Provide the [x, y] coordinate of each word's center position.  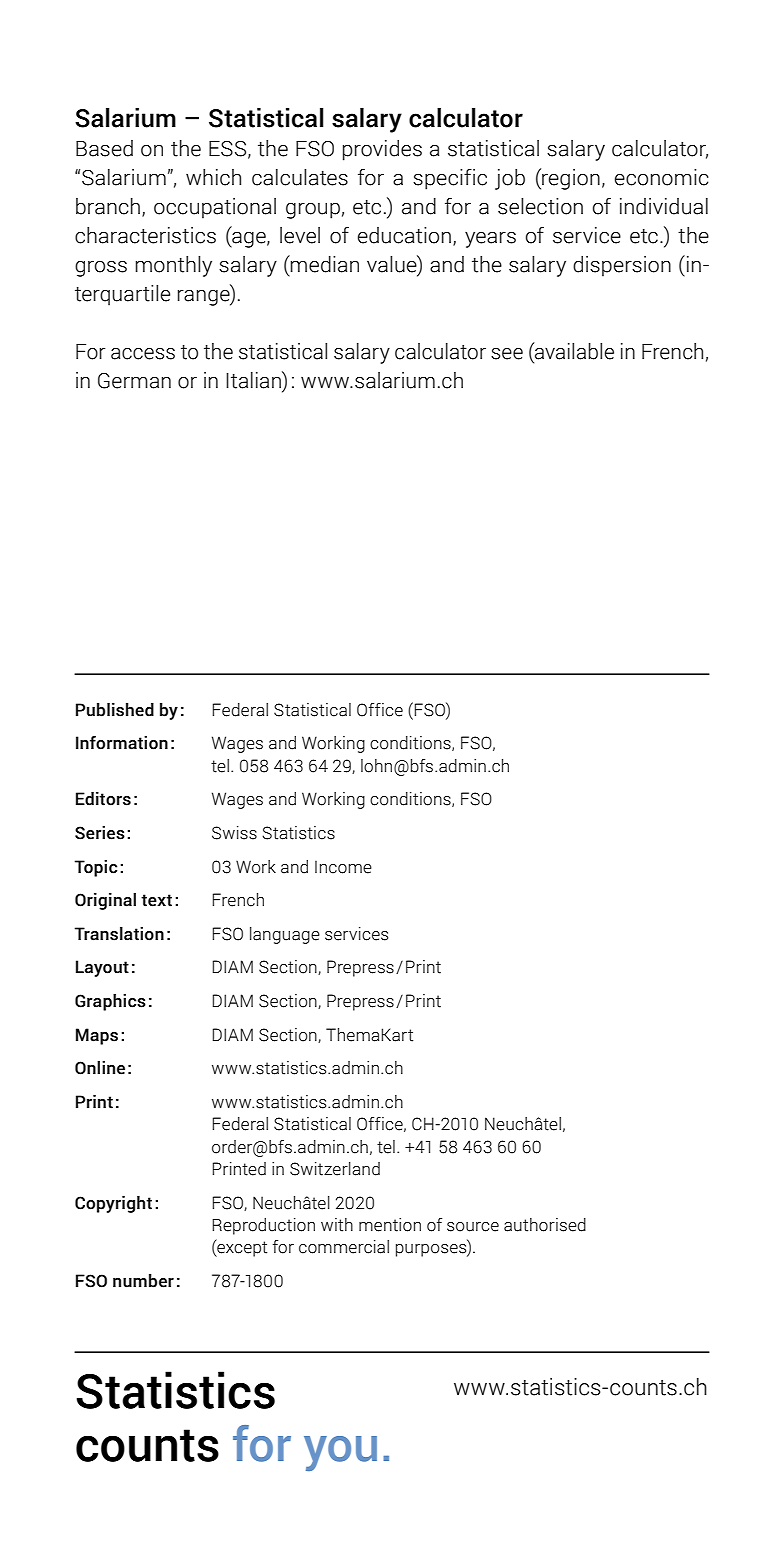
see [507, 354]
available [573, 351]
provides [382, 150]
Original [105, 901]
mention [390, 1225]
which [213, 177]
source [473, 1227]
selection [540, 206]
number [143, 1281]
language [285, 935]
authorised [545, 1225]
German [134, 381]
